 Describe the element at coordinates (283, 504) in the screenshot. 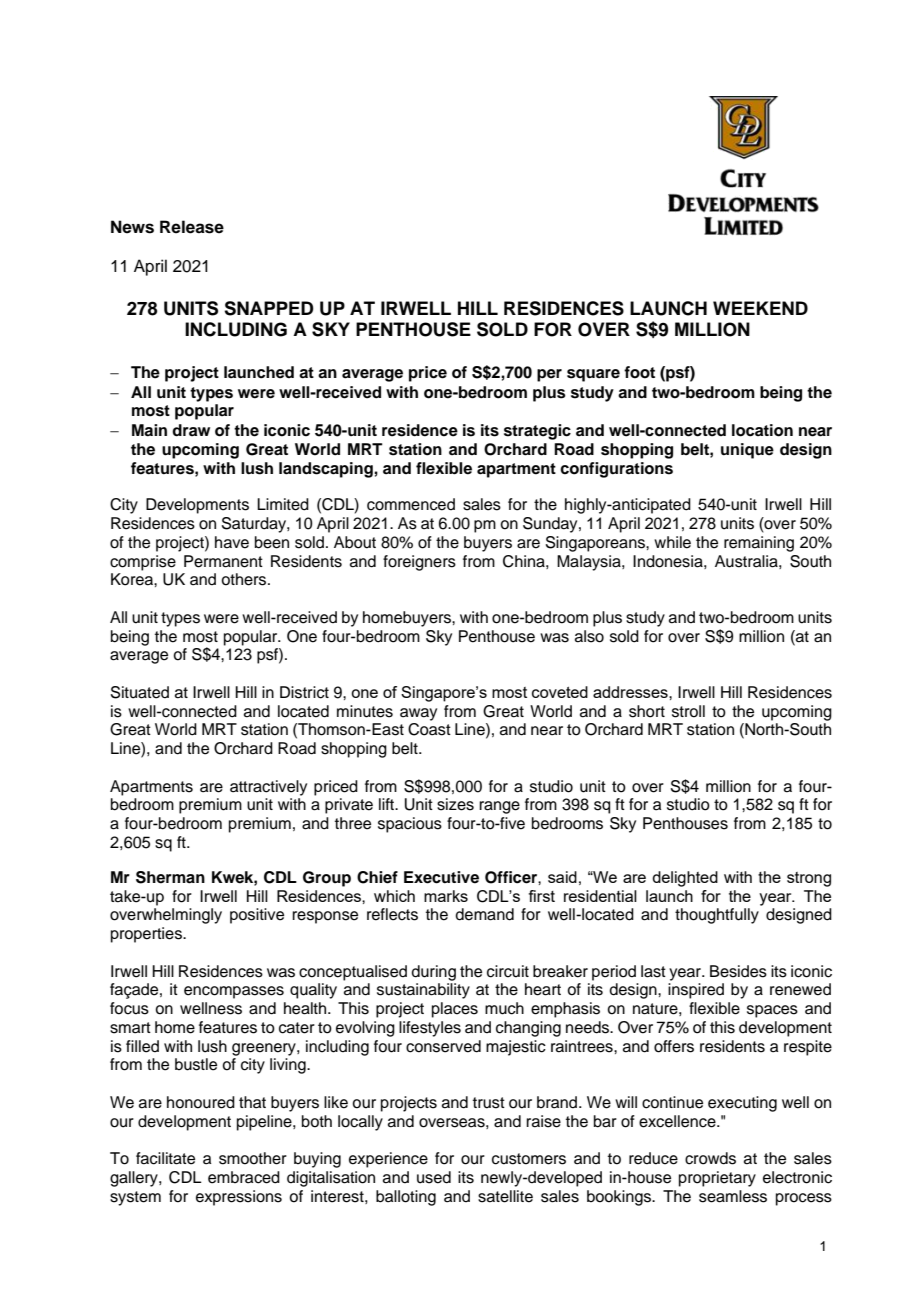

I see `Limited` at that location.
